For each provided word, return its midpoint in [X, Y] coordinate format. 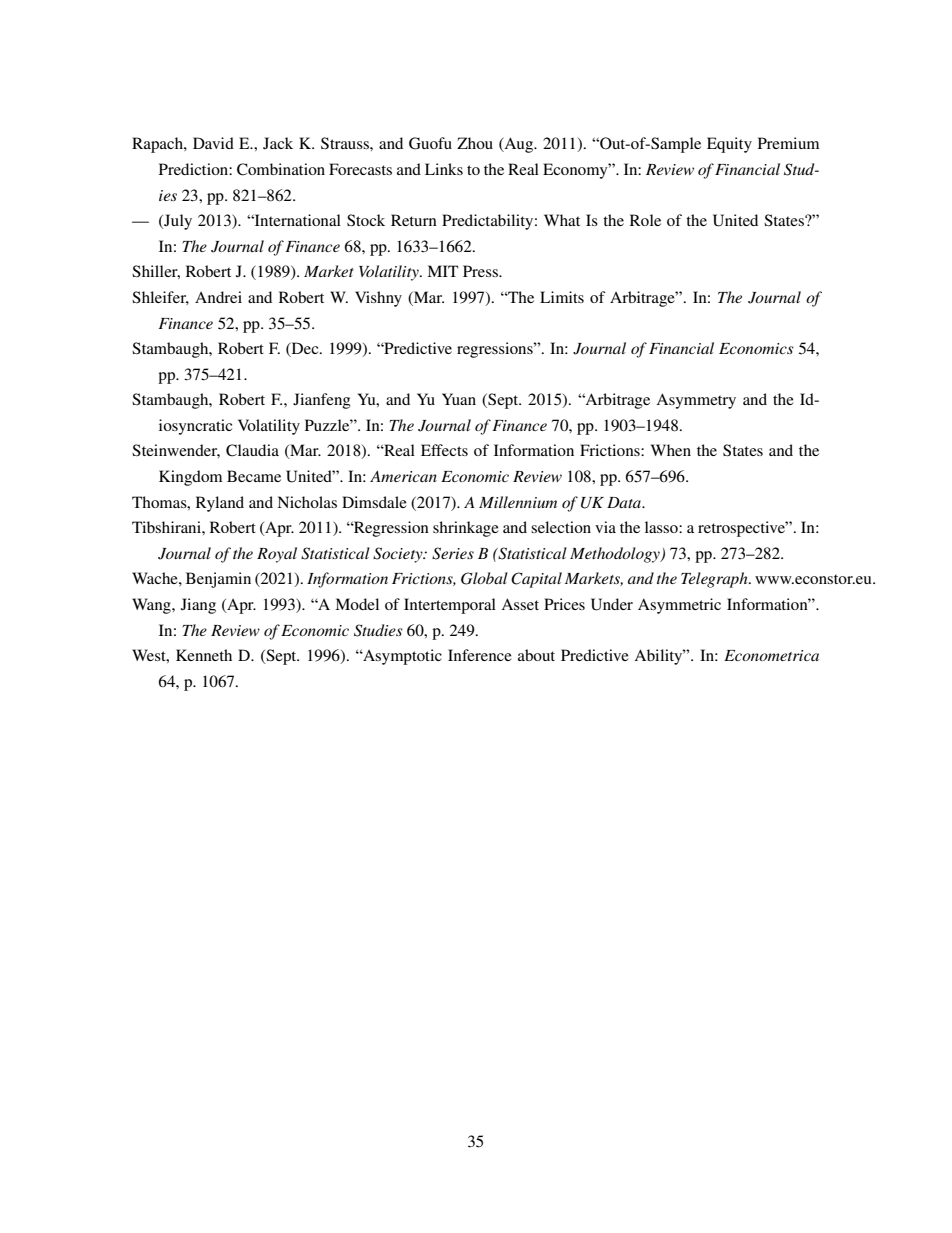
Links [444, 169]
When [671, 450]
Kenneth [204, 655]
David [213, 143]
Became [254, 476]
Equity [729, 145]
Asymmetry [696, 401]
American [403, 476]
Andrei [218, 297]
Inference [480, 655]
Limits [562, 297]
